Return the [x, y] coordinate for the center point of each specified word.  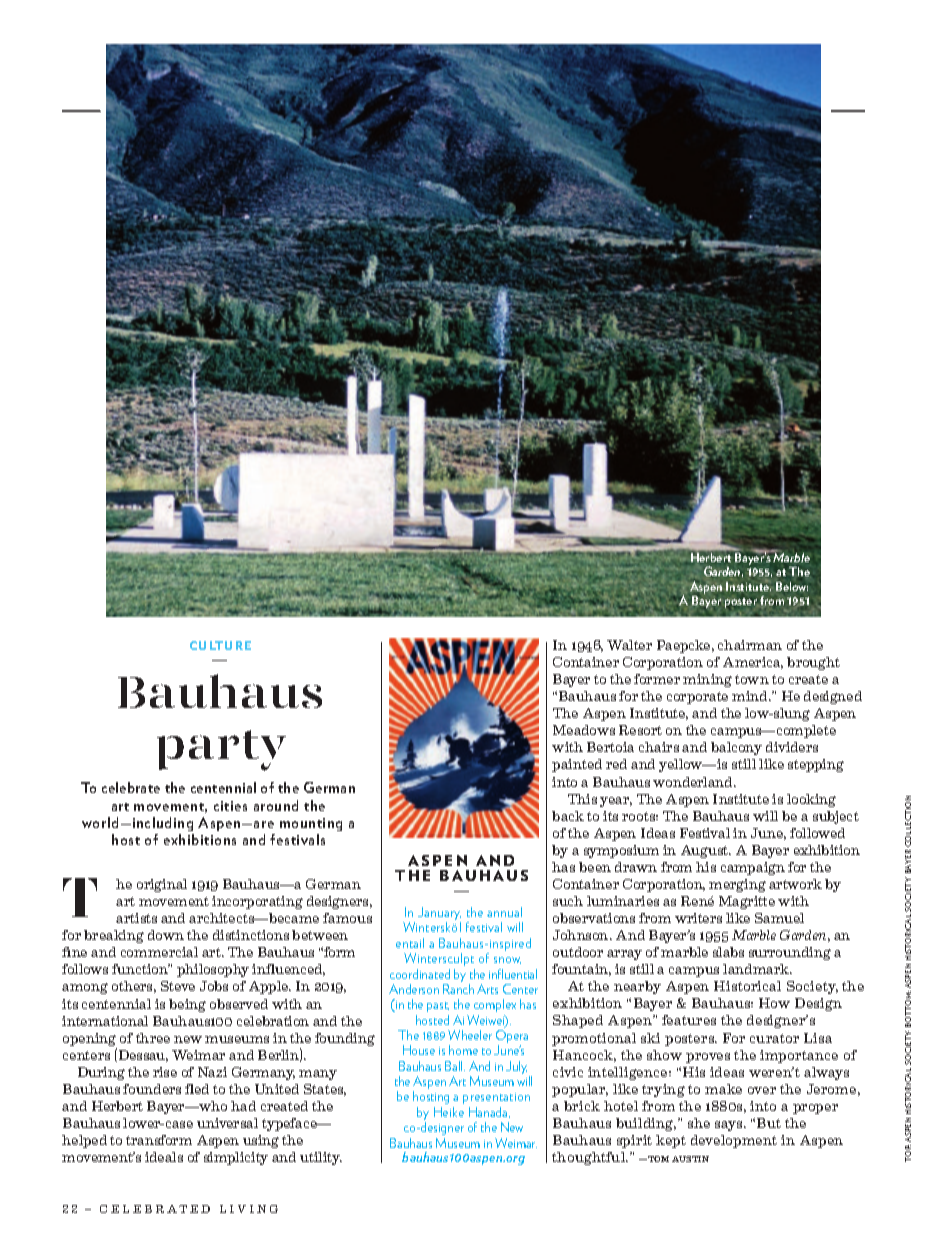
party [221, 750]
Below [792, 586]
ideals [164, 1157]
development [734, 1141]
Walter [629, 645]
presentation [496, 1098]
